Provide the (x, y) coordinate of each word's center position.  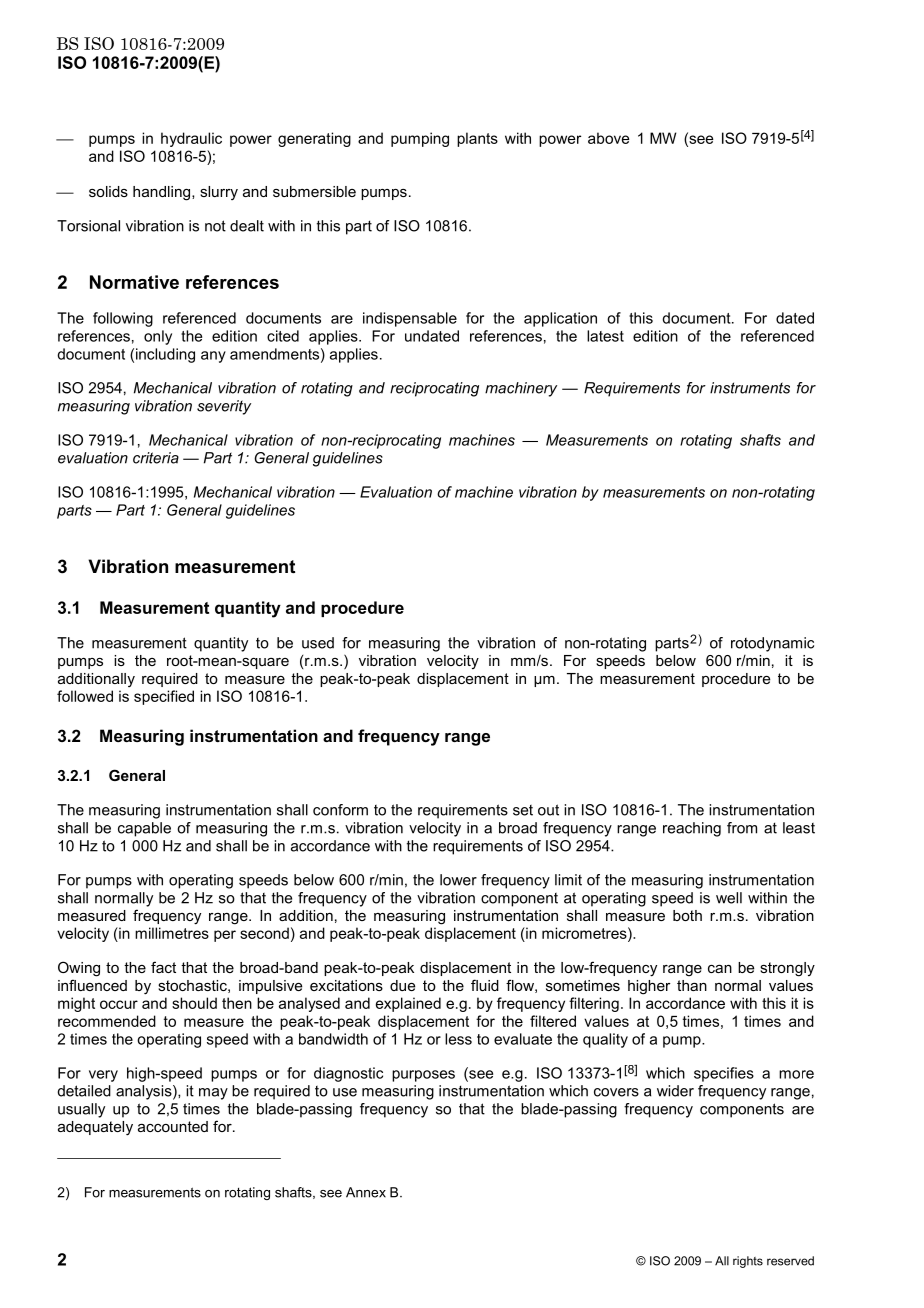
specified (164, 697)
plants (477, 139)
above (609, 138)
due (402, 985)
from (742, 828)
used (318, 643)
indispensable (410, 319)
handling (163, 193)
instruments (750, 388)
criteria (156, 458)
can (720, 969)
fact (163, 967)
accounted (173, 1126)
